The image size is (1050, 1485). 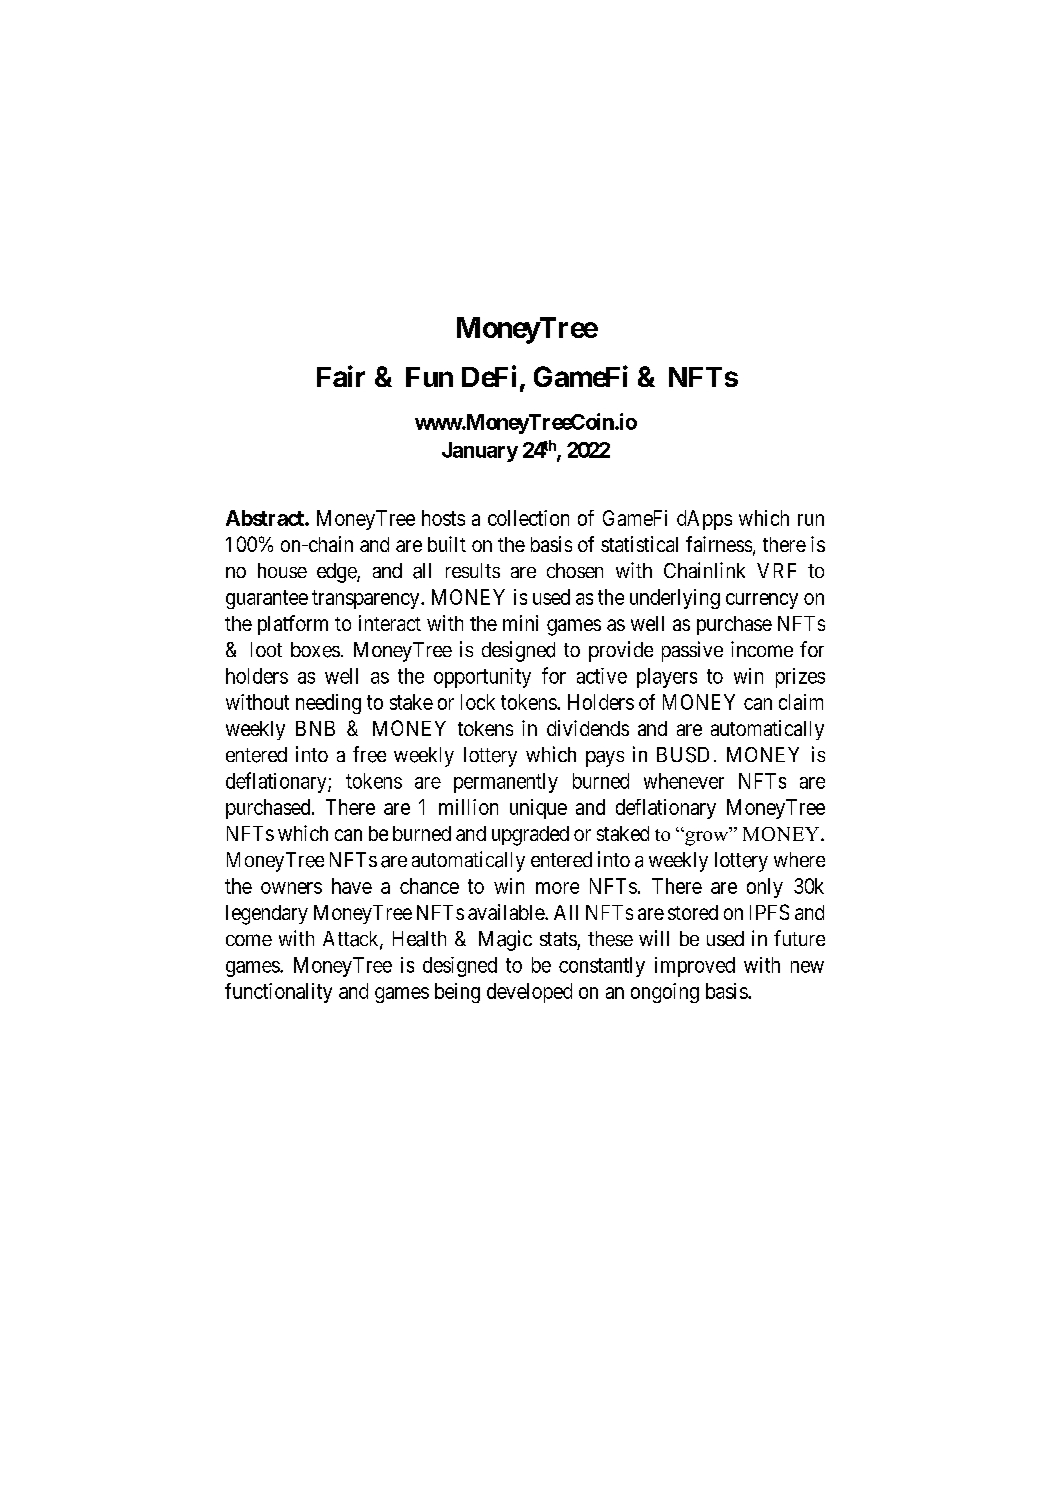 I want to click on mini, so click(x=520, y=623).
